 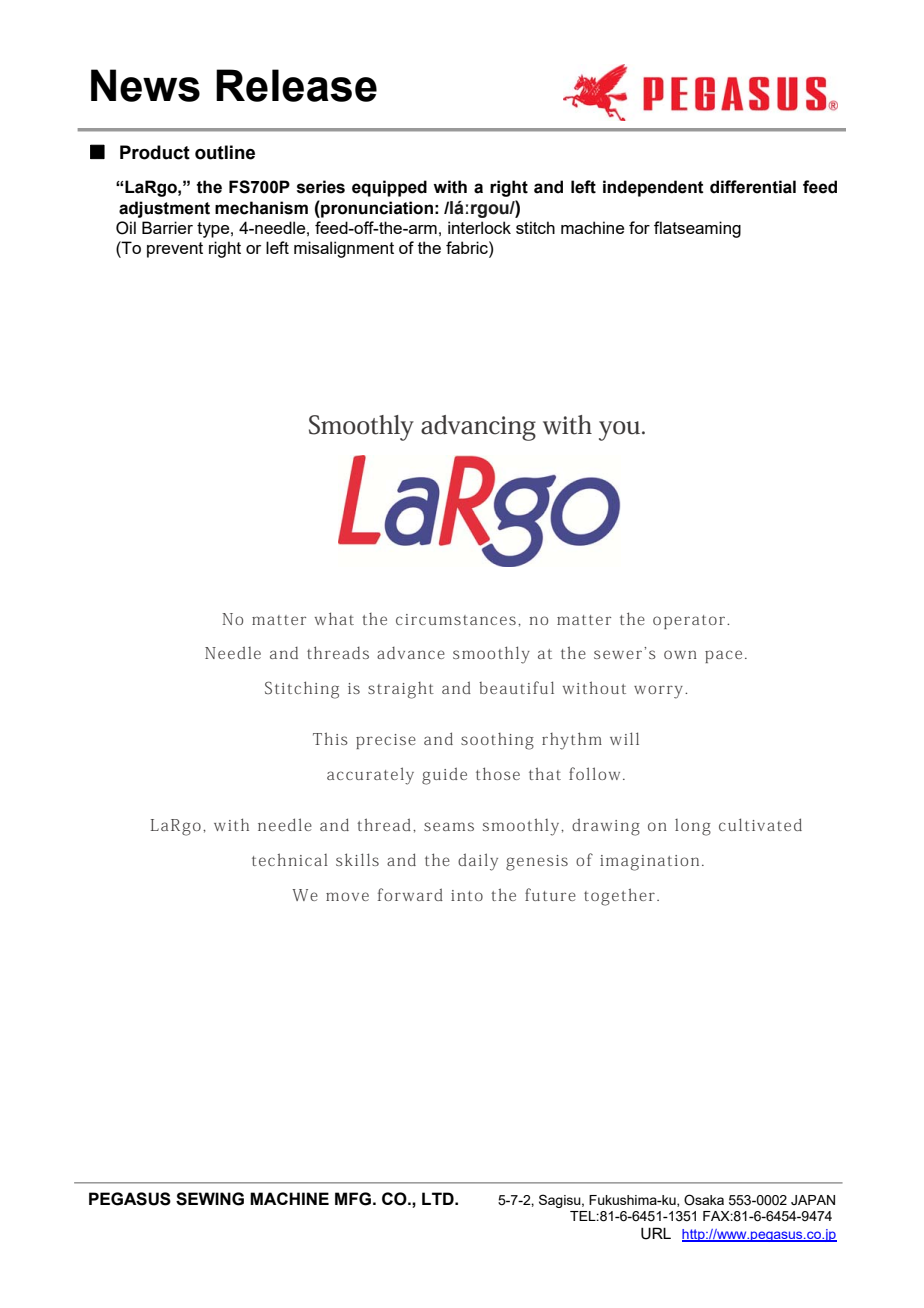 I want to click on SEWING, so click(x=210, y=1199).
